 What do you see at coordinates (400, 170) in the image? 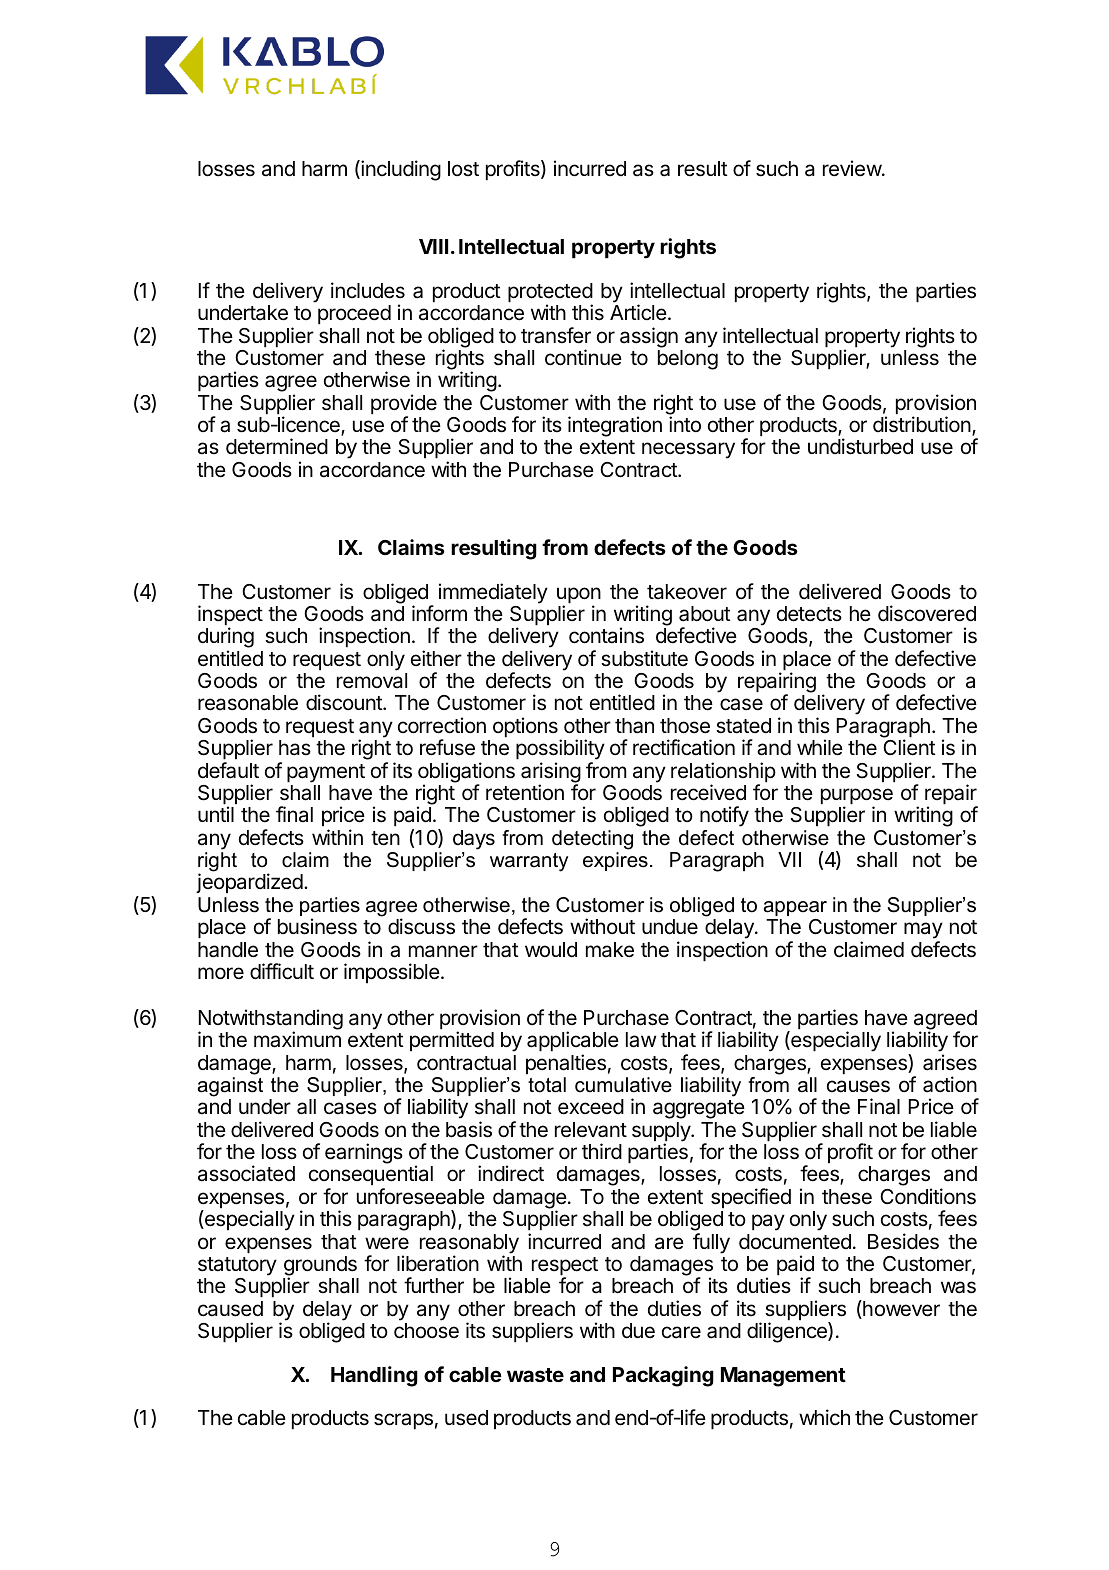
I see `including` at bounding box center [400, 170].
